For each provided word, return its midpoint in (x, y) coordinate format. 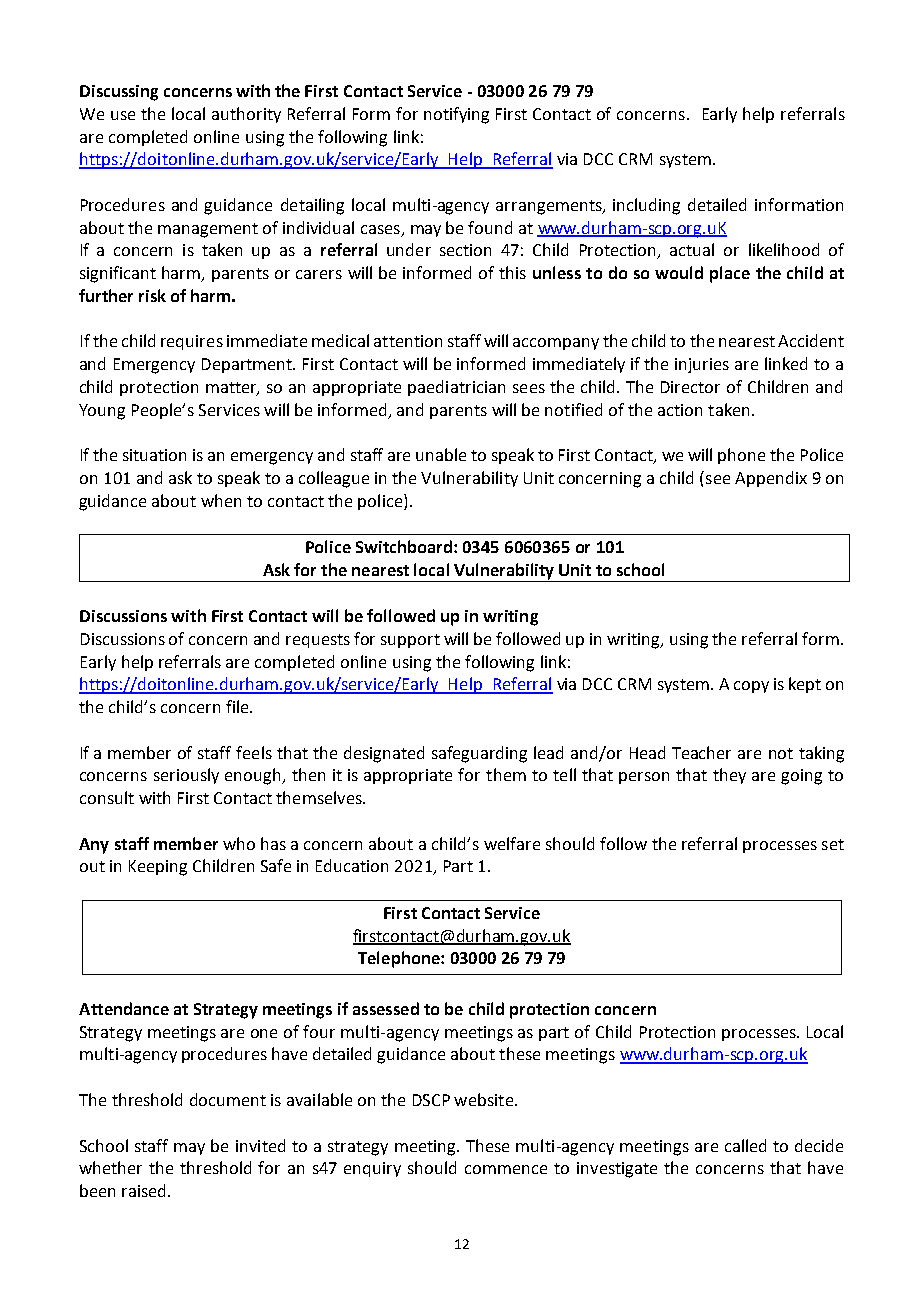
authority (246, 115)
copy (751, 687)
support (410, 641)
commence (506, 1169)
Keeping (158, 868)
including (646, 206)
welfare (512, 843)
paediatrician (456, 388)
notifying (456, 115)
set (833, 844)
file (238, 706)
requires (192, 342)
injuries (702, 365)
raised (145, 1190)
